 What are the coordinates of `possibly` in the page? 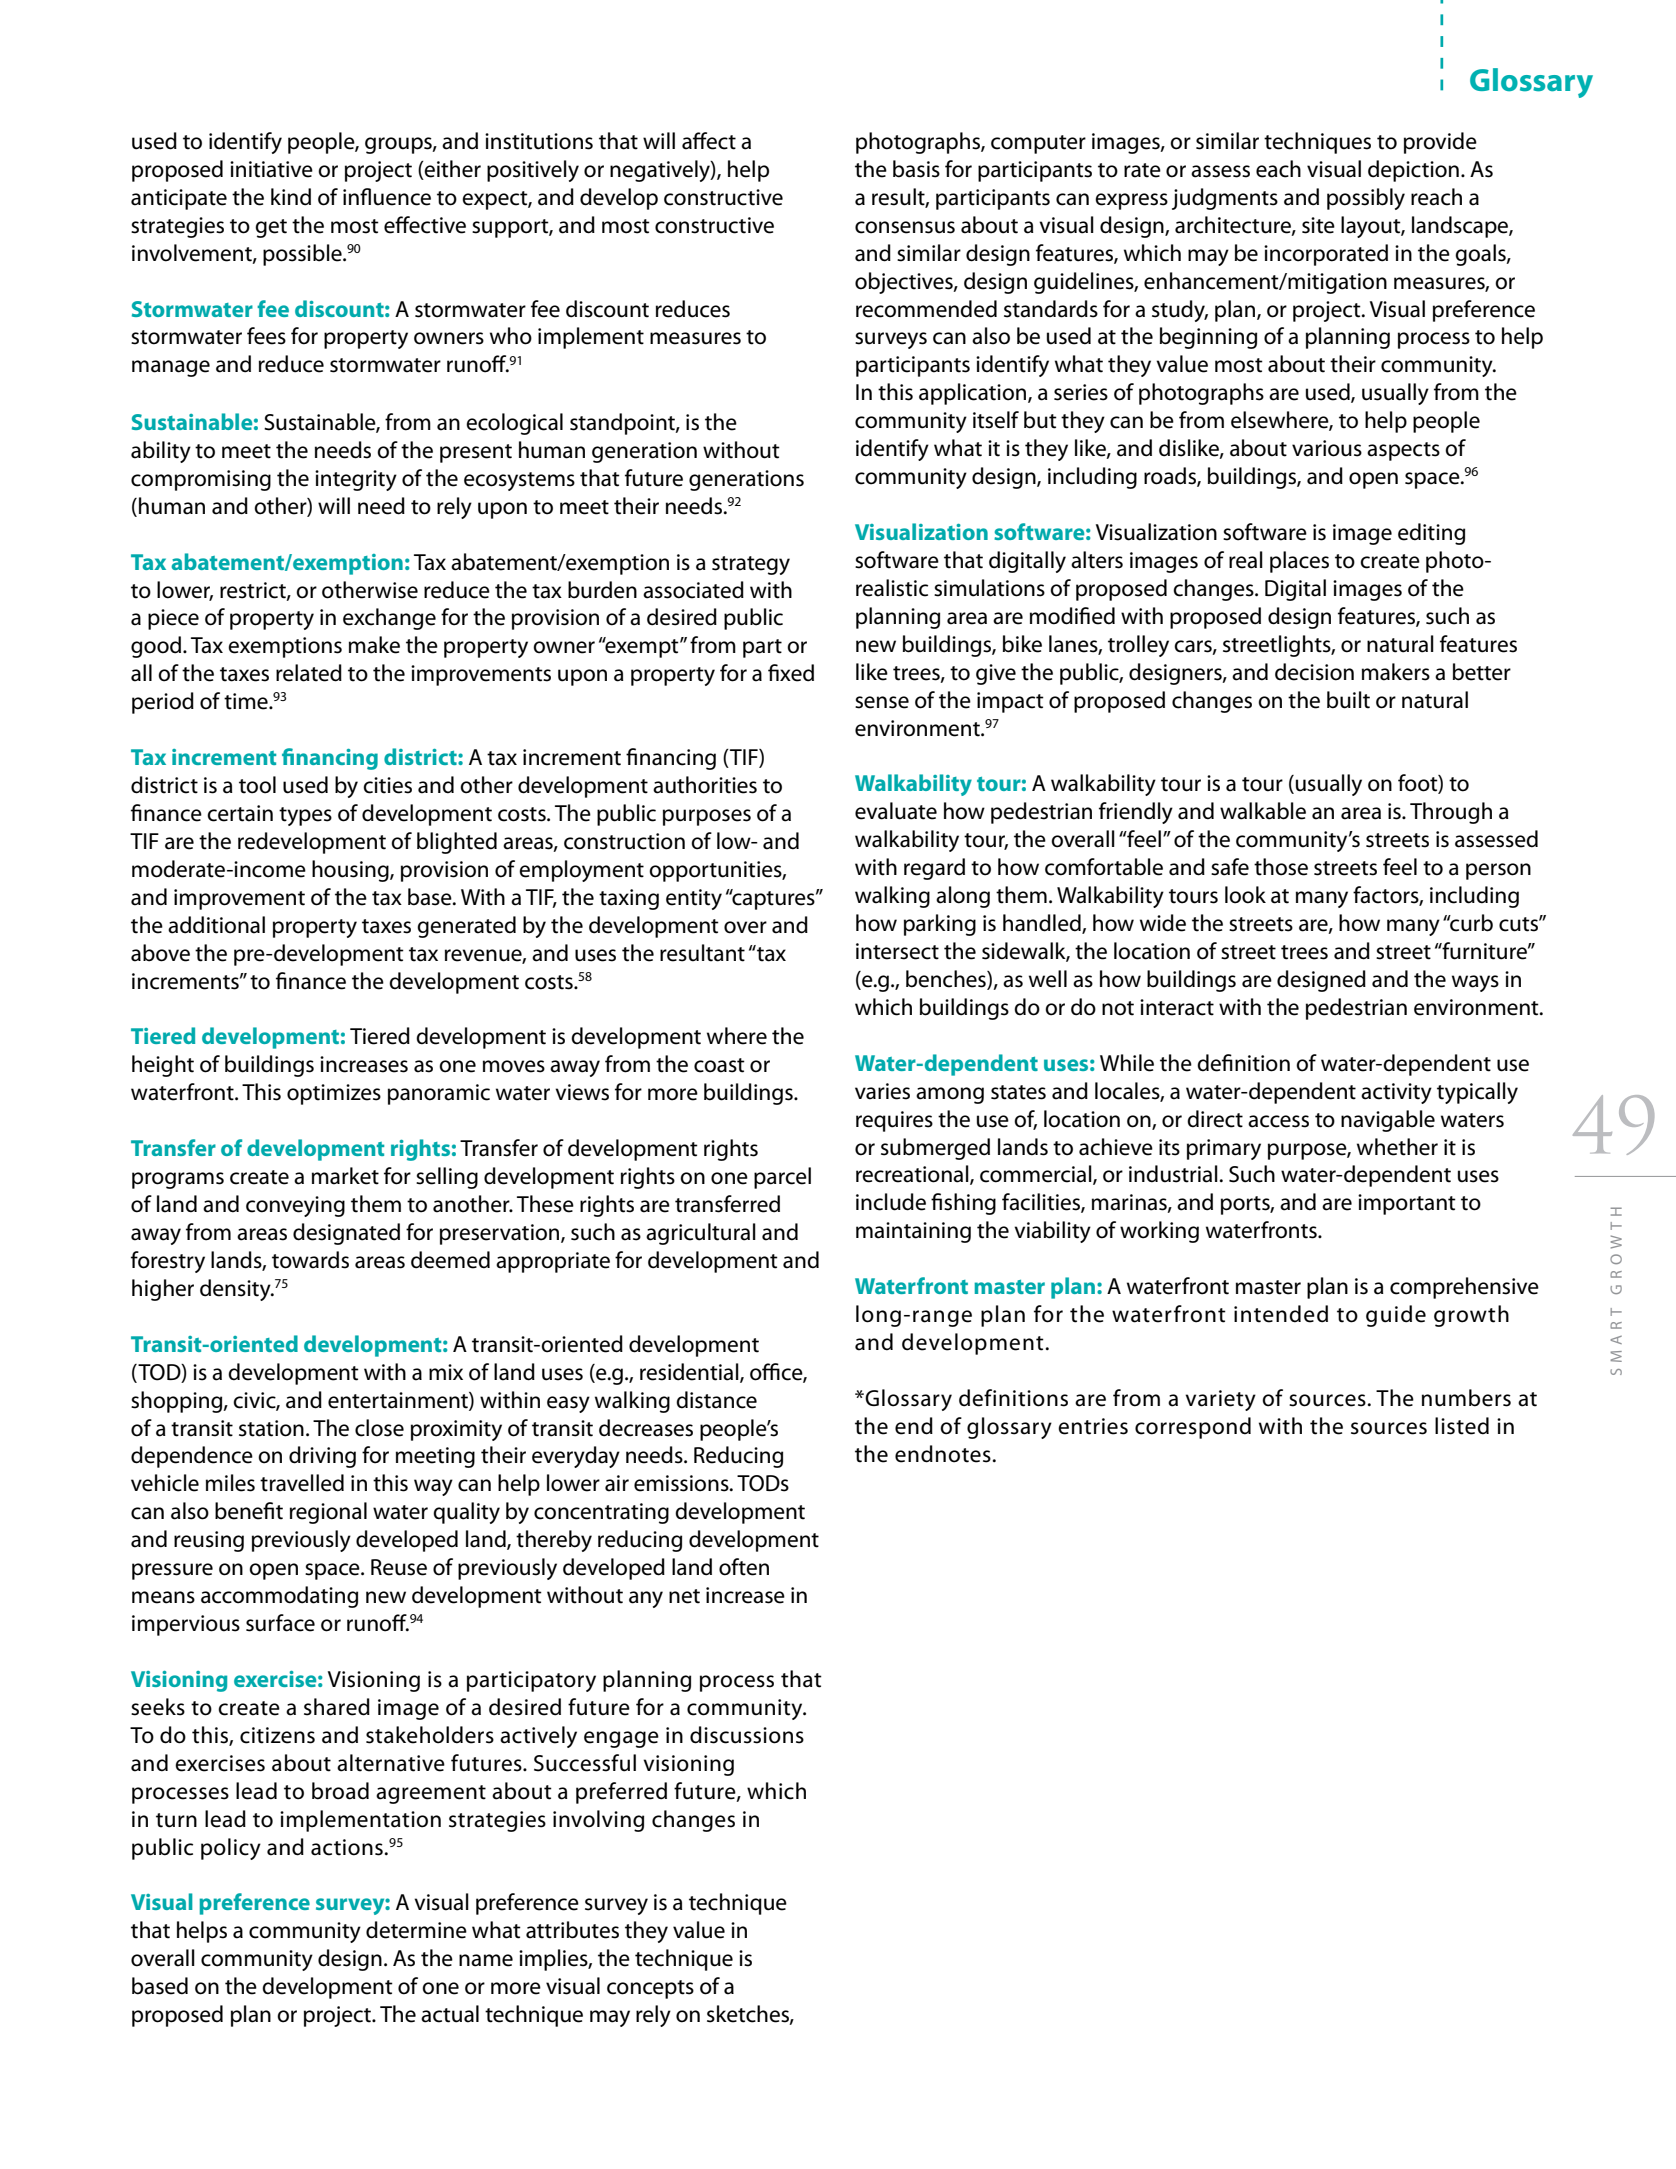 It's located at (1366, 199).
